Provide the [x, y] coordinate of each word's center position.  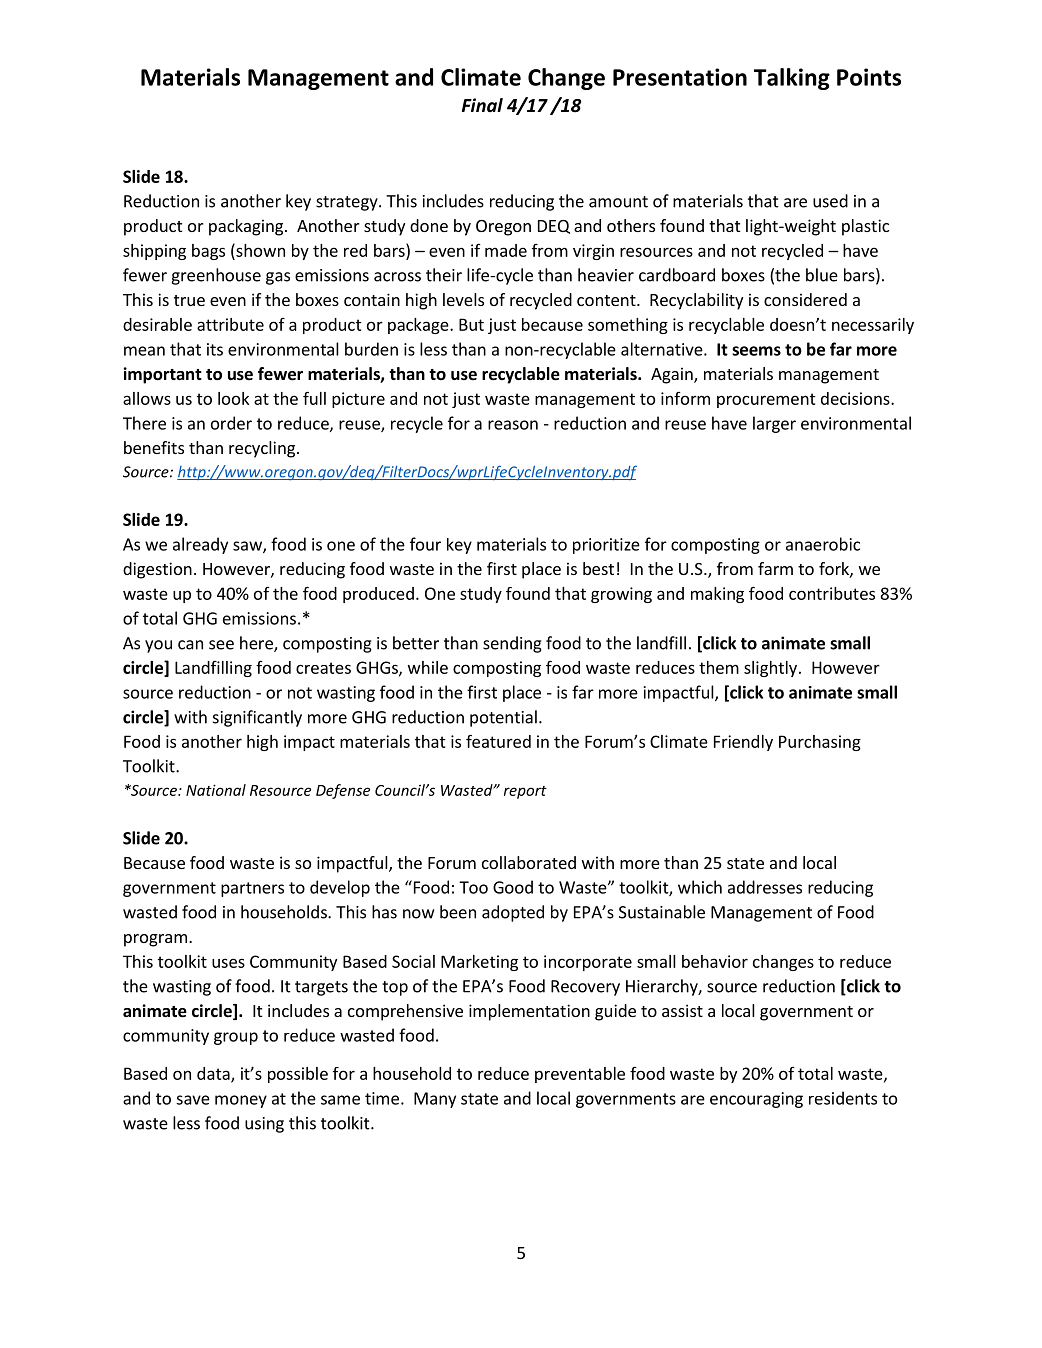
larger [774, 424]
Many [435, 1100]
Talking [792, 79]
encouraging [756, 1100]
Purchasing [820, 743]
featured [498, 741]
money [241, 1101]
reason [513, 425]
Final [482, 105]
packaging [247, 227]
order [231, 423]
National [216, 790]
